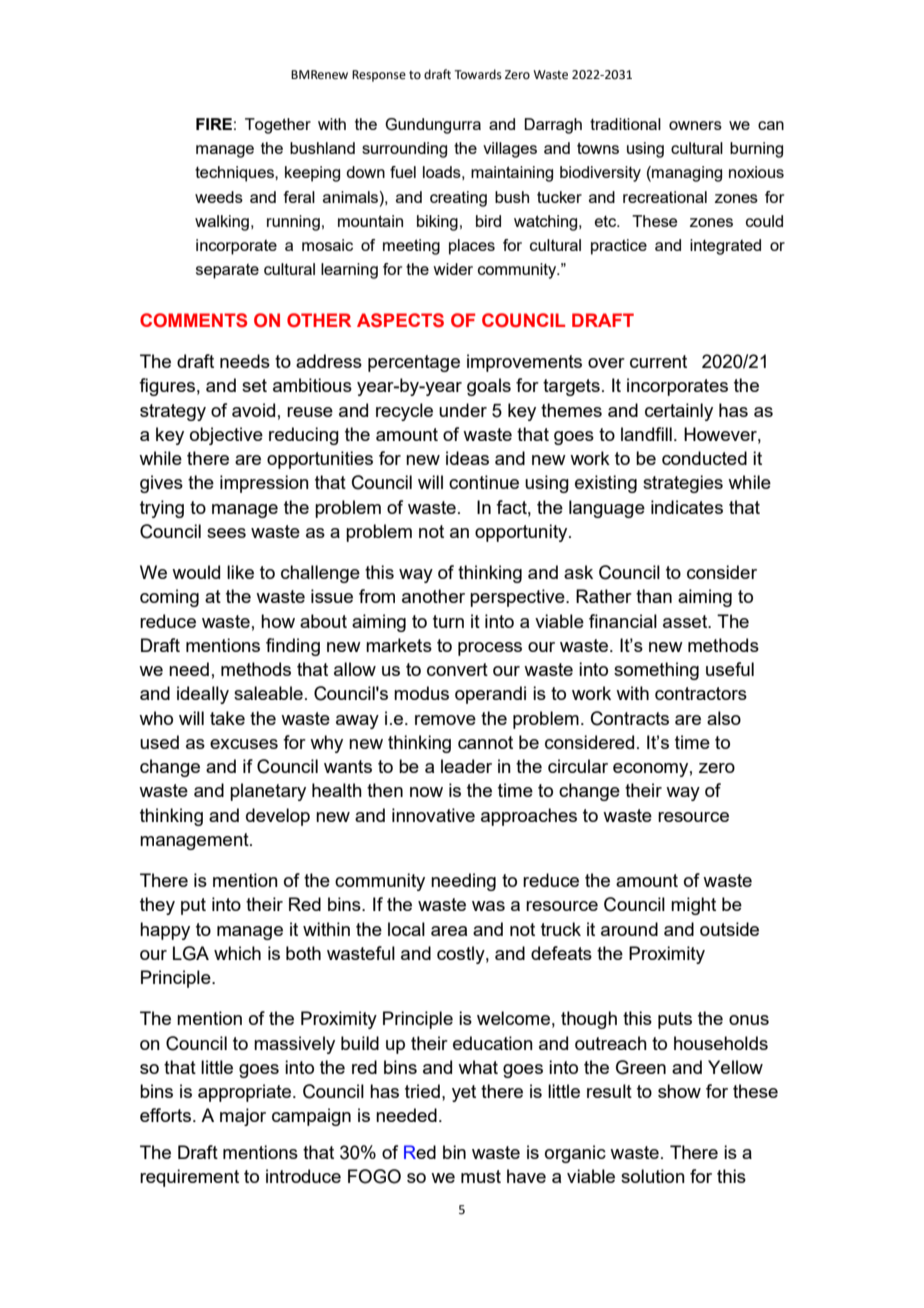 Image resolution: width=924 pixels, height=1308 pixels. What do you see at coordinates (478, 74) in the screenshot?
I see `Towards` at bounding box center [478, 74].
